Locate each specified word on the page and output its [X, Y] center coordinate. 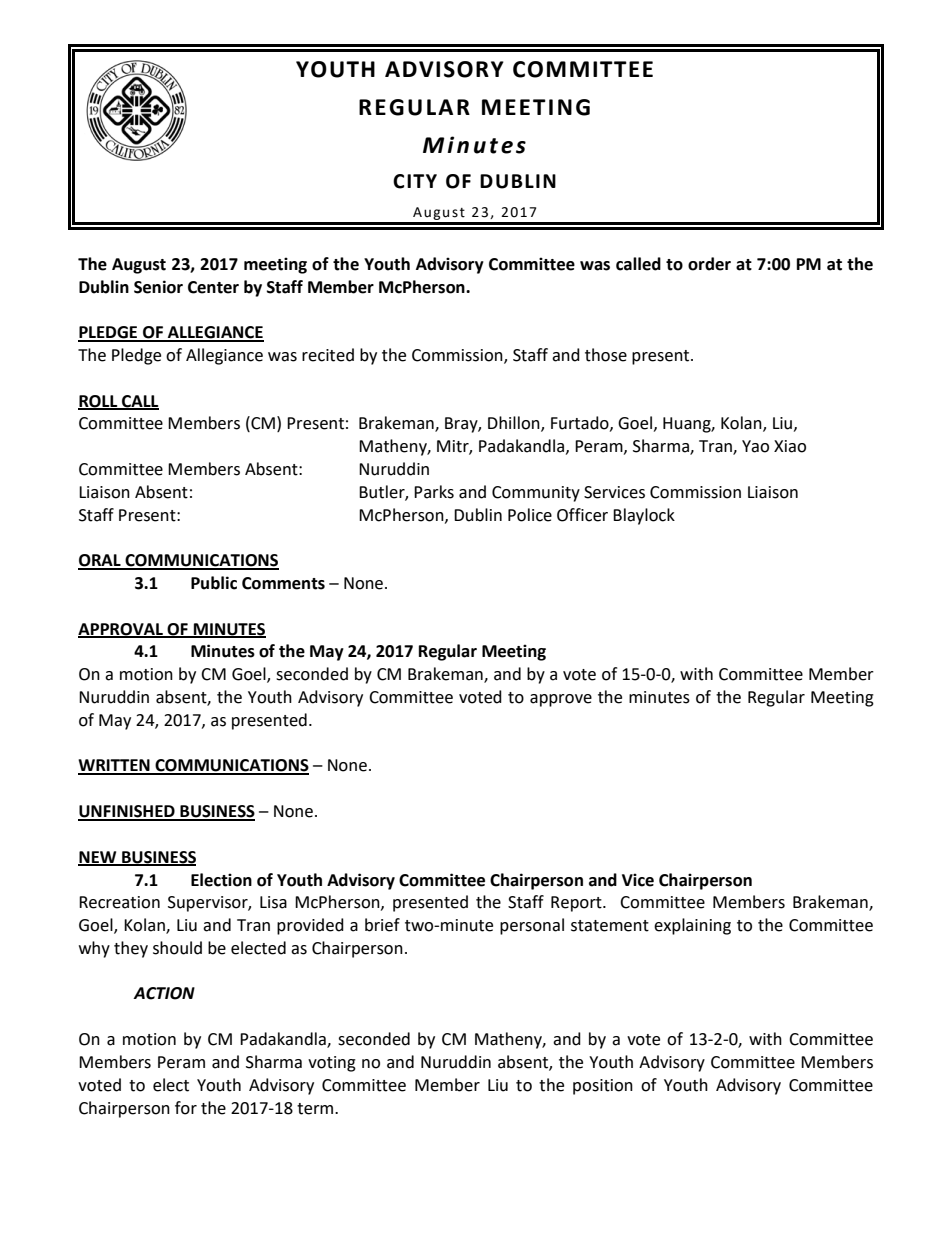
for [186, 1108]
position [603, 1087]
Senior [158, 287]
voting [332, 1064]
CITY [415, 181]
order [709, 264]
